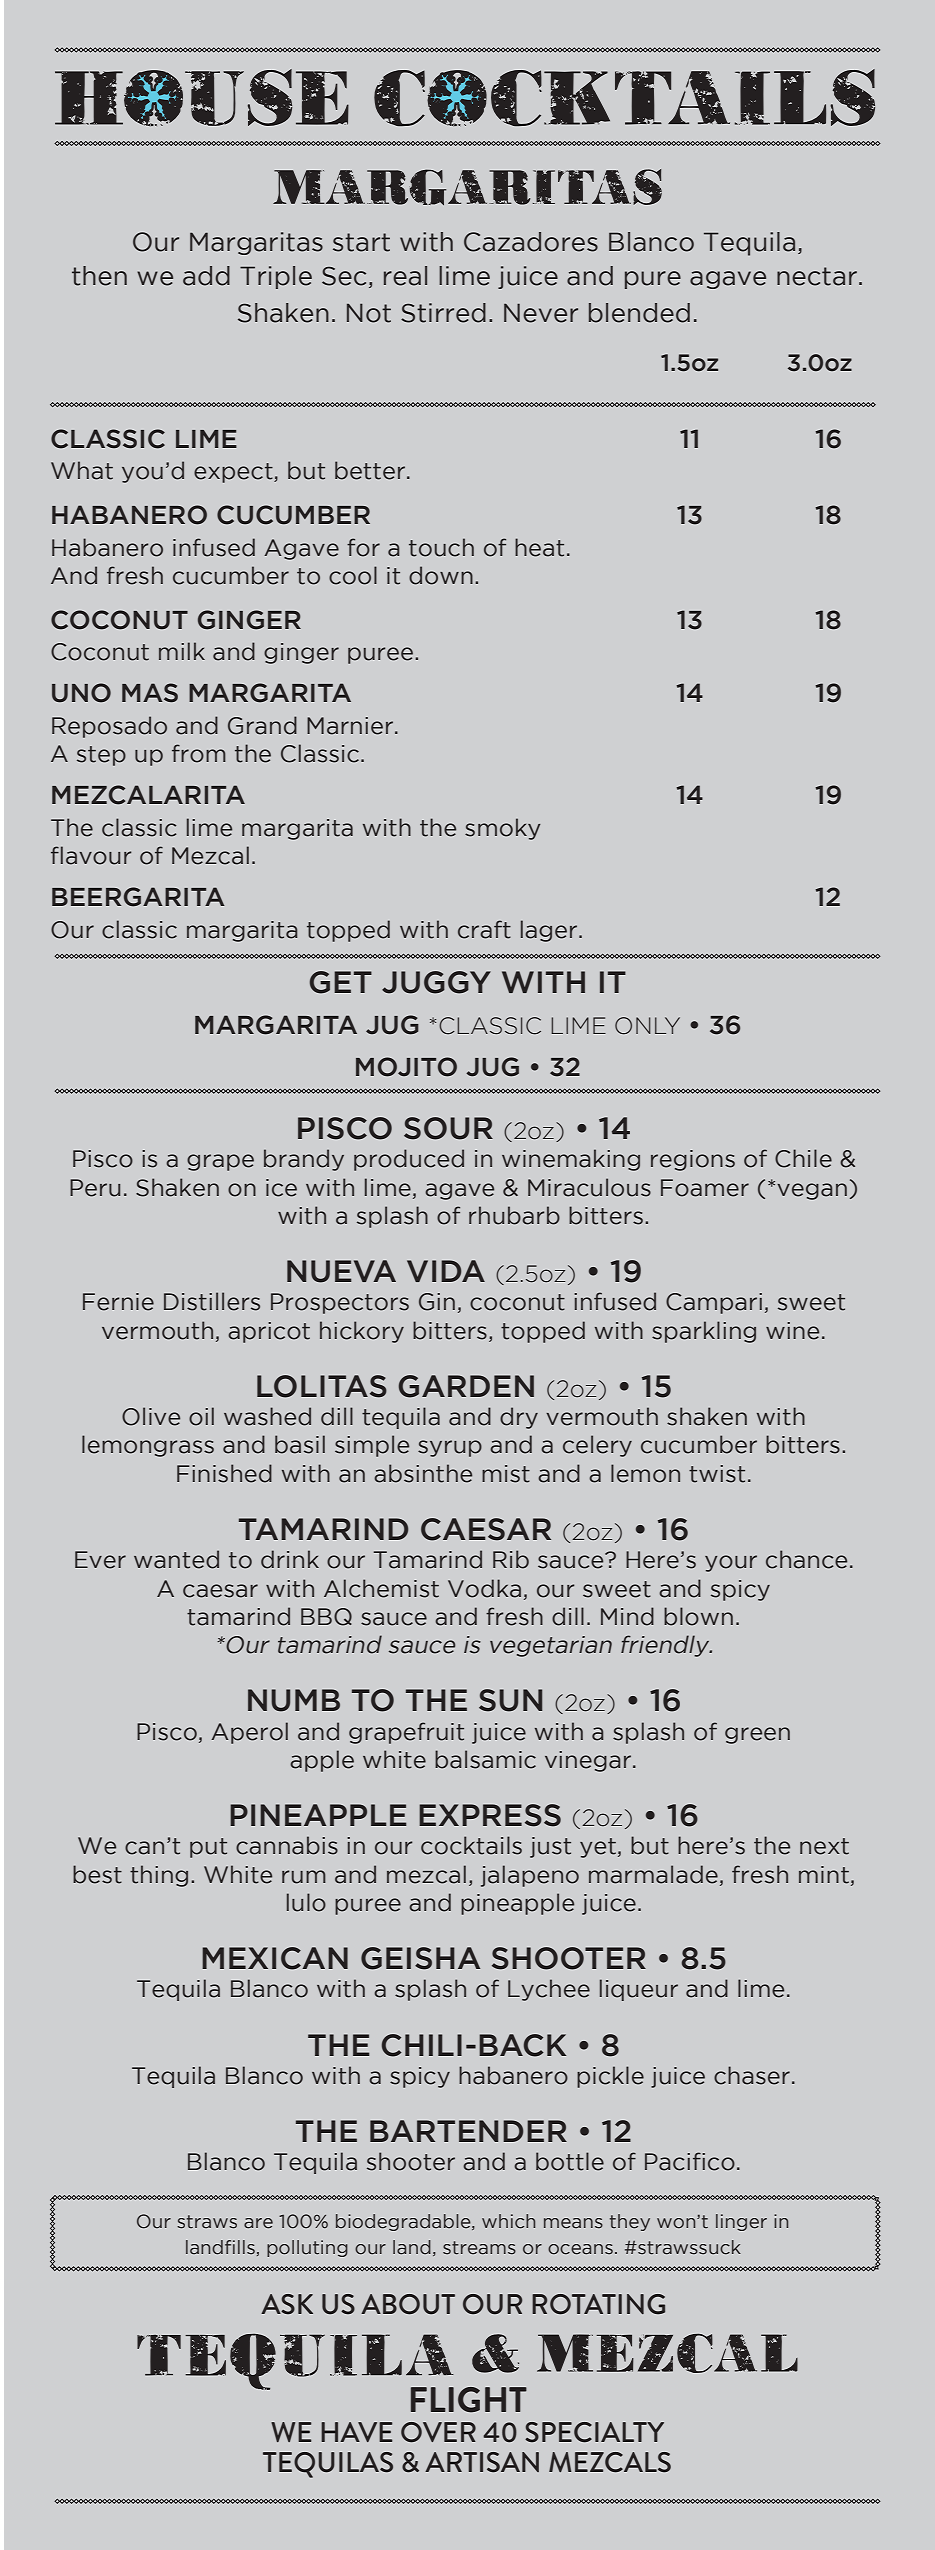 Image resolution: width=935 pixels, height=2550 pixels. Describe the element at coordinates (469, 2400) in the image. I see `FLIGHT` at that location.
